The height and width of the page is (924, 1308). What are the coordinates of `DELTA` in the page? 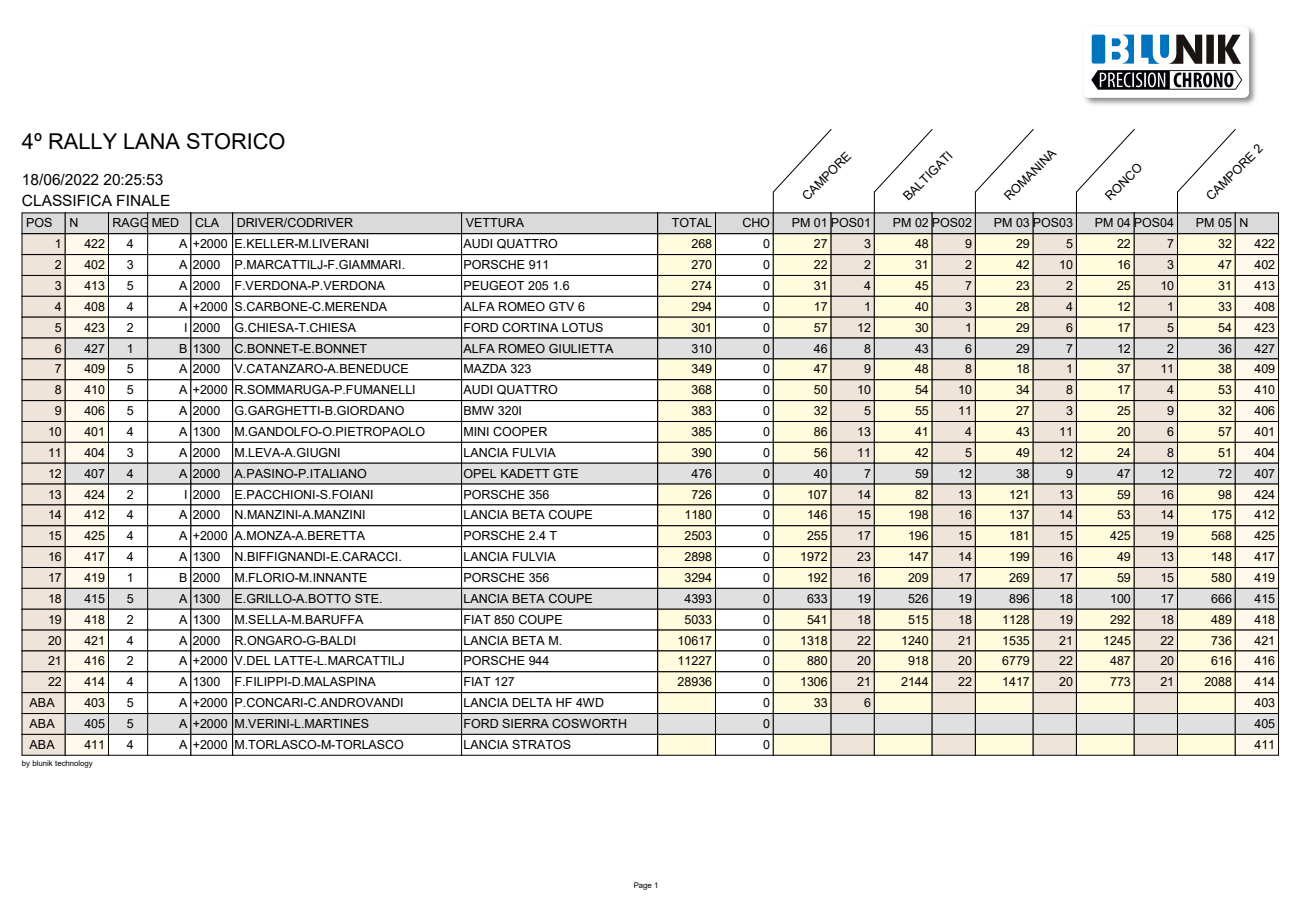 It's located at (532, 702).
